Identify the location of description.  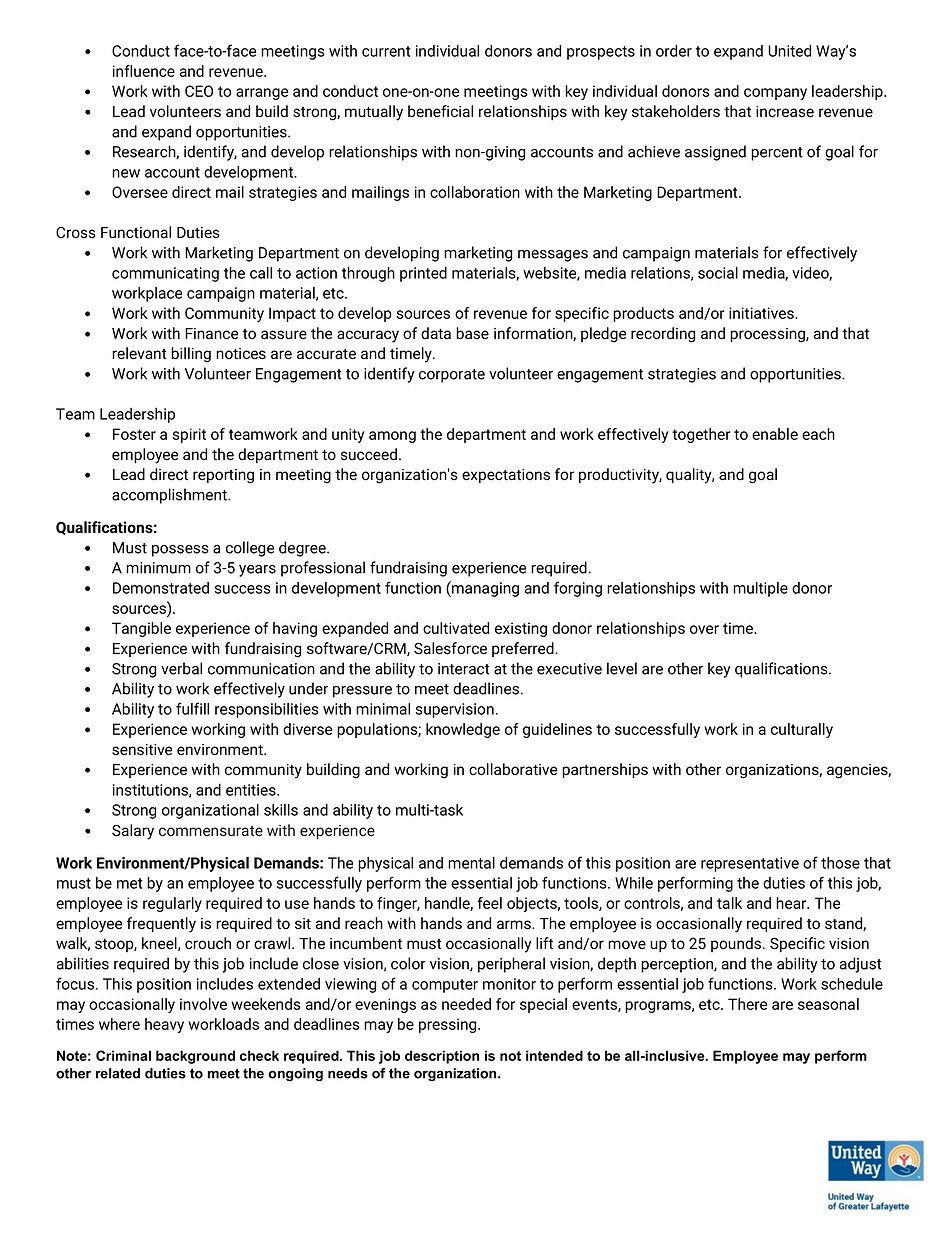
(442, 1057).
